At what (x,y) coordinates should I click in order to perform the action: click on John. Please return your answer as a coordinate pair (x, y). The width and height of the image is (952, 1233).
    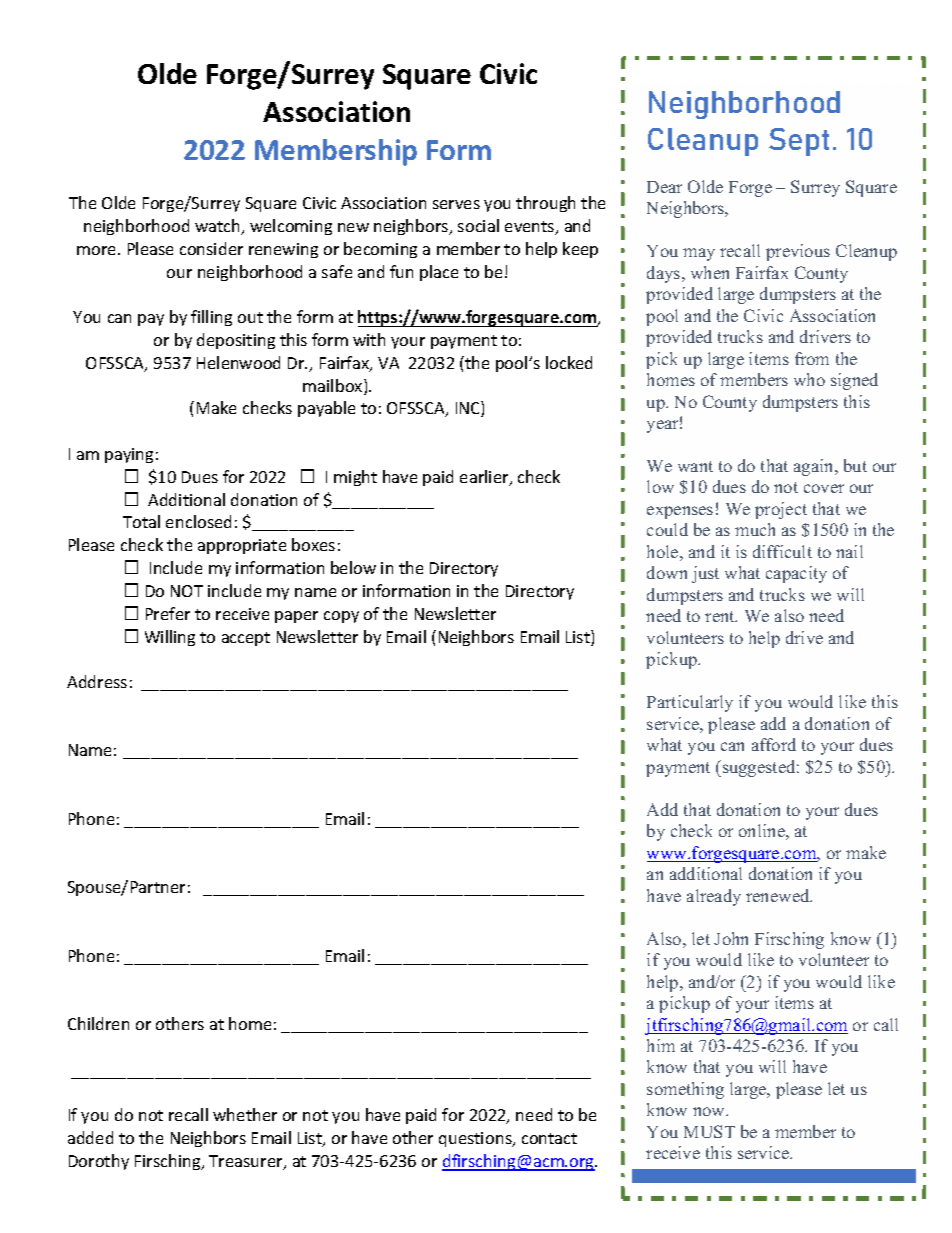
    Looking at the image, I should click on (731, 938).
